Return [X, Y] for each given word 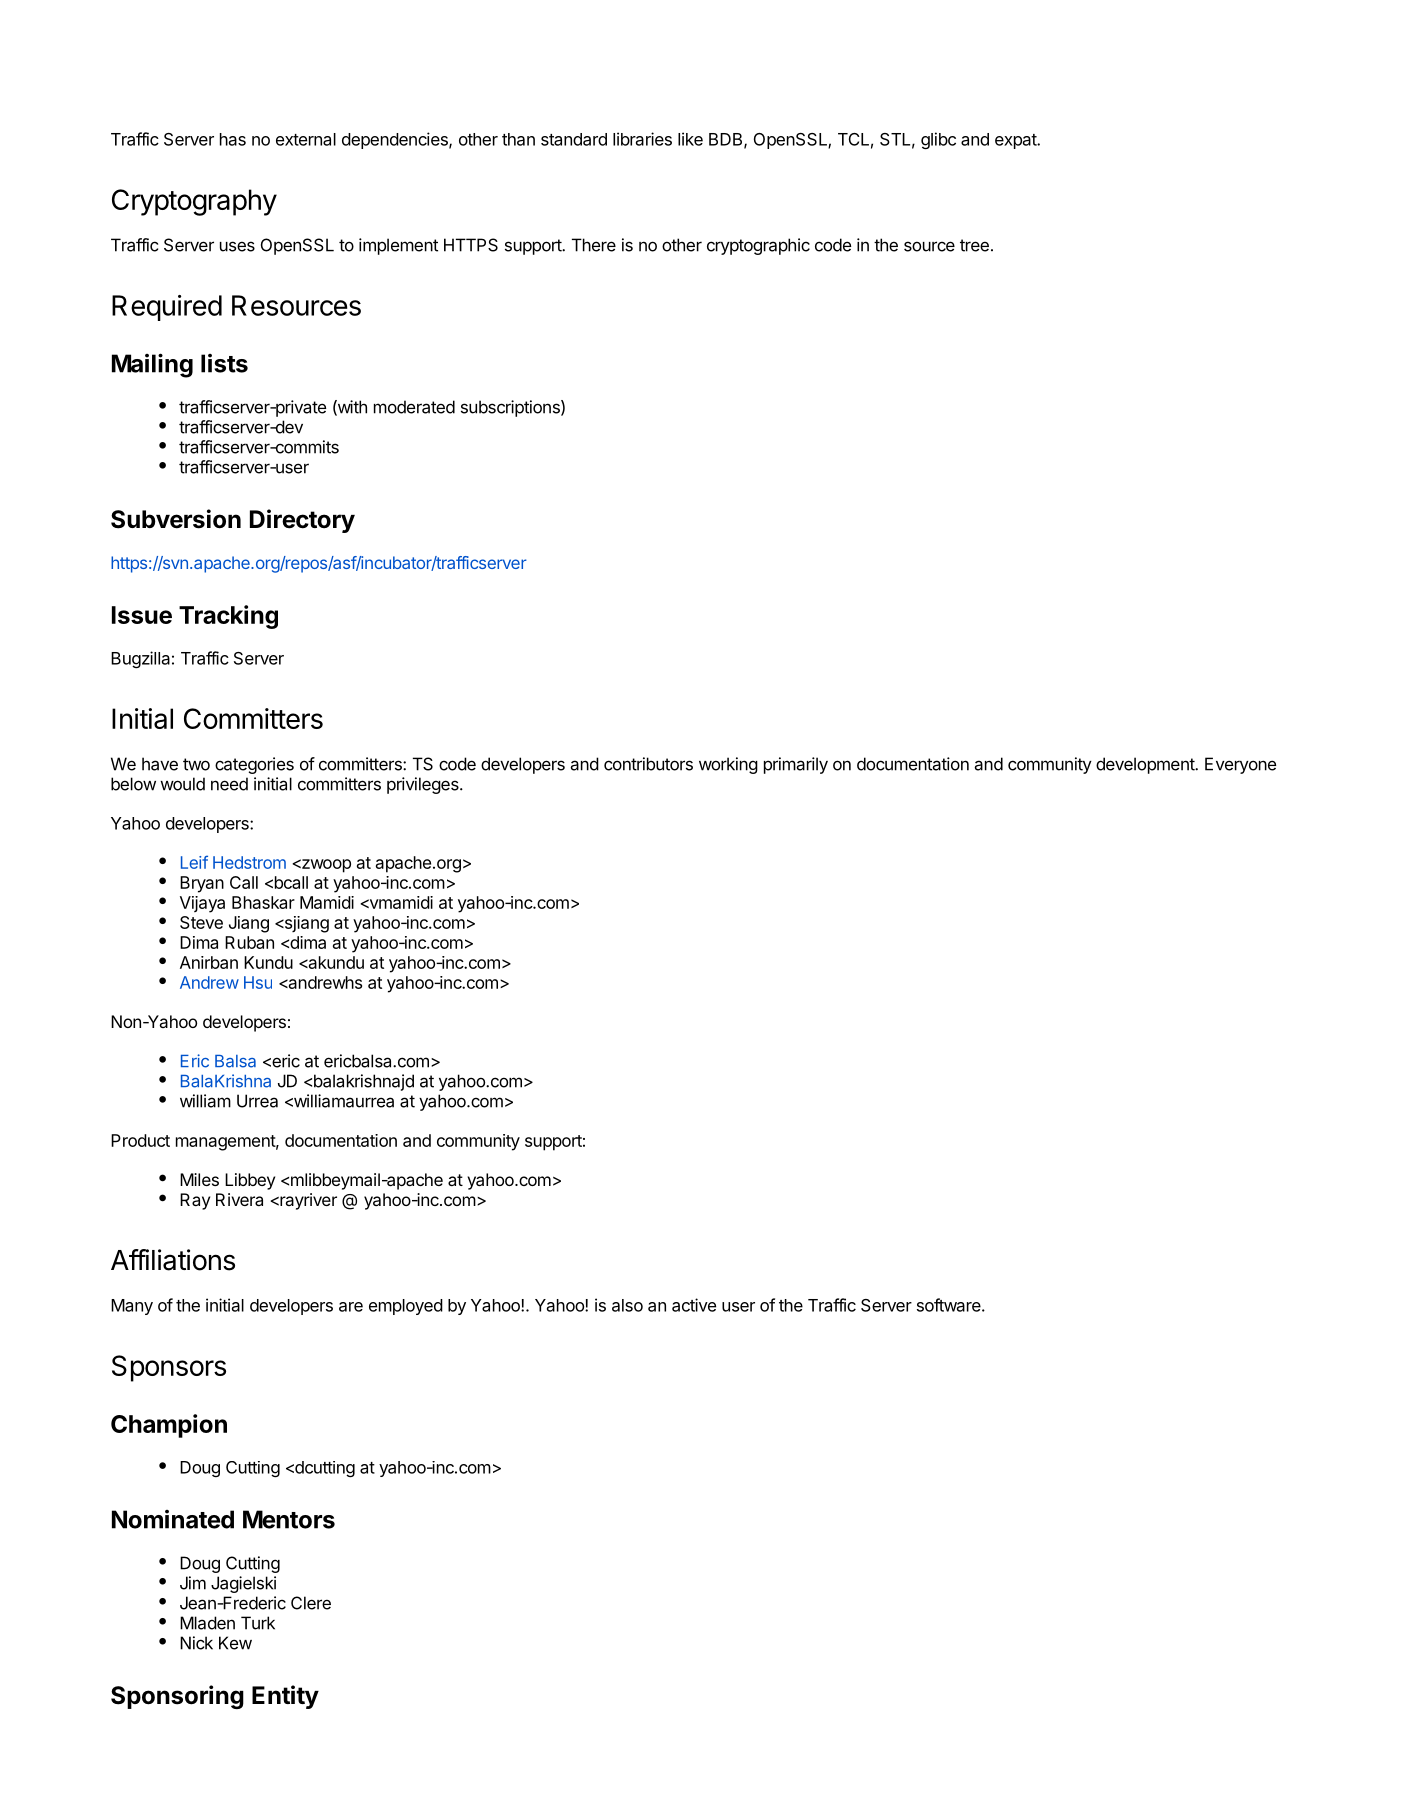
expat [1016, 141]
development [1146, 765]
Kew [235, 1643]
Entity [285, 1697]
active [694, 1305]
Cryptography [194, 202]
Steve [201, 922]
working [728, 765]
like [690, 139]
